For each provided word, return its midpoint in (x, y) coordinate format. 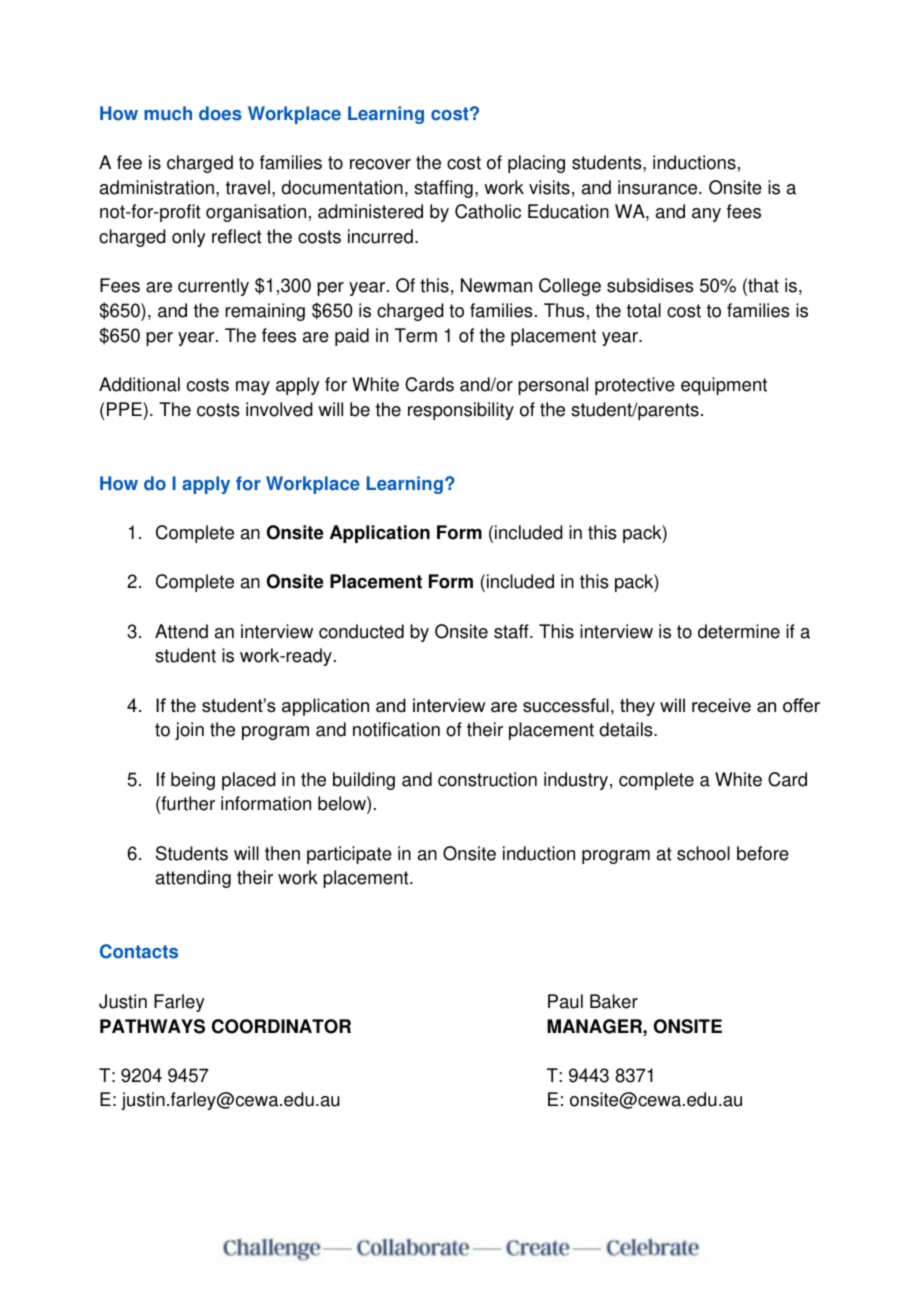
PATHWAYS (152, 1026)
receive (721, 705)
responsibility (461, 411)
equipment (724, 386)
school (703, 853)
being (193, 781)
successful (566, 705)
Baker (614, 1001)
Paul (565, 1001)
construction (487, 779)
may (253, 388)
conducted (361, 631)
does (220, 113)
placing (536, 164)
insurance (659, 187)
